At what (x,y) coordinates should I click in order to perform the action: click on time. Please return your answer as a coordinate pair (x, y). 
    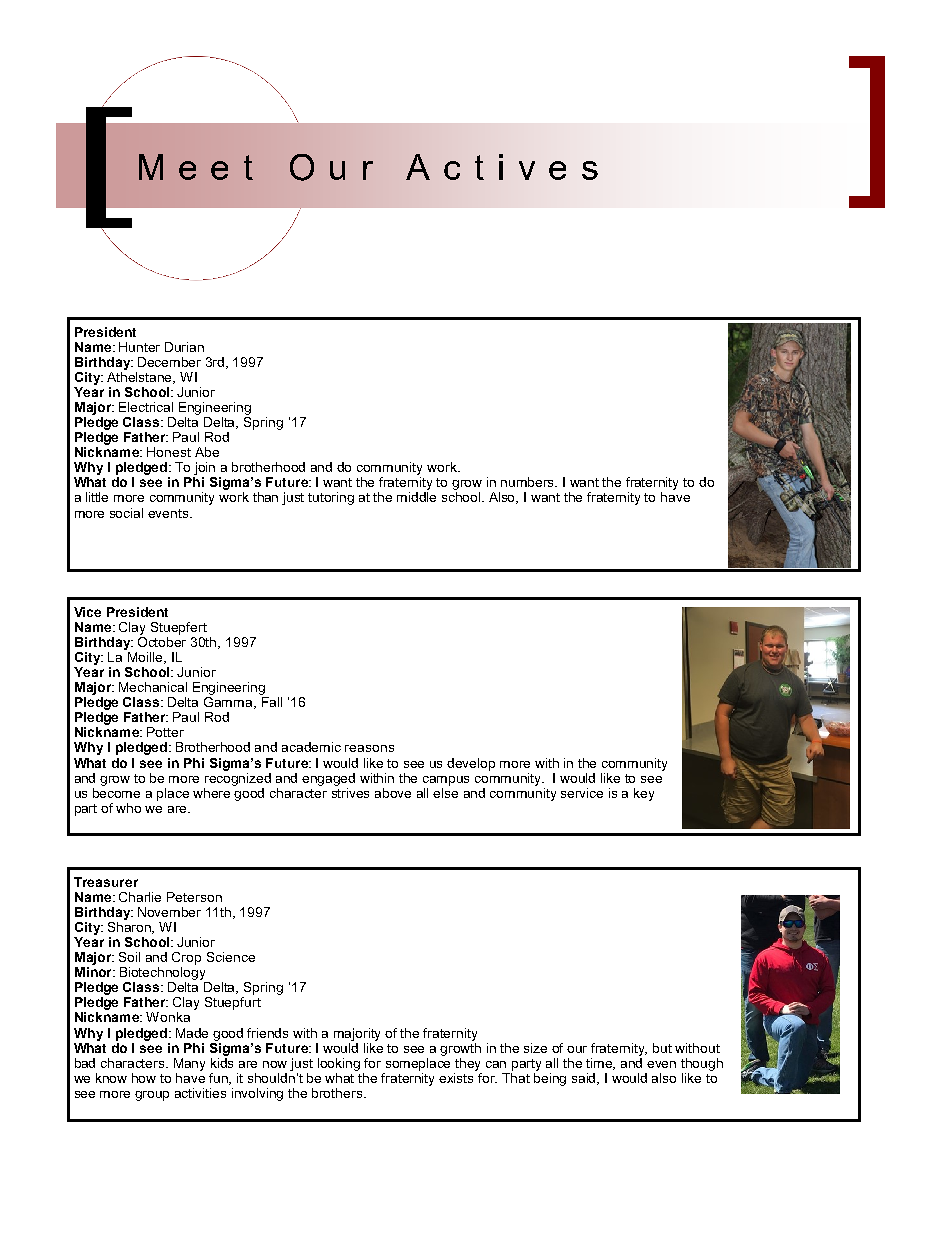
    Looking at the image, I should click on (600, 1064).
